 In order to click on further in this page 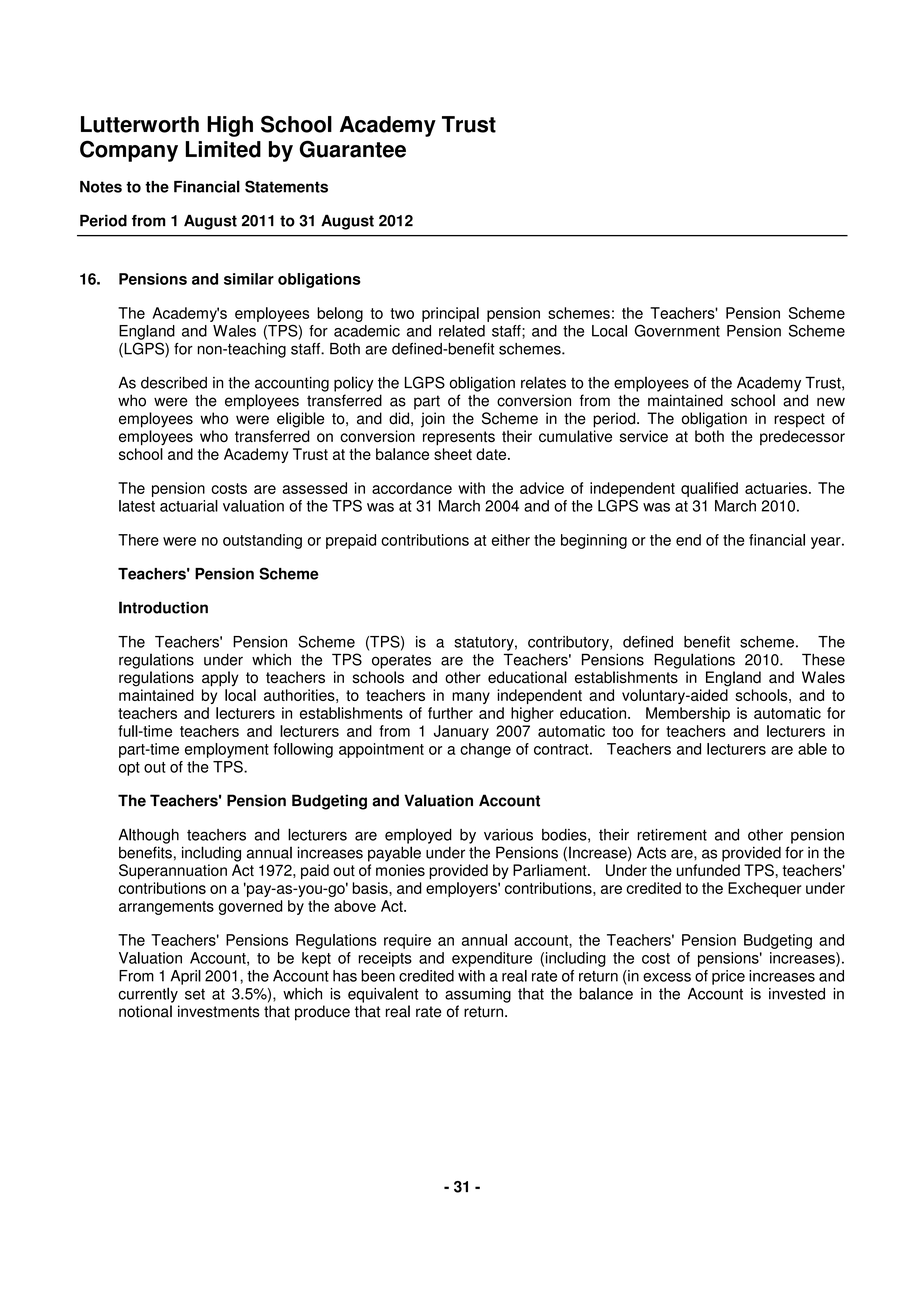, I will do `click(450, 713)`.
